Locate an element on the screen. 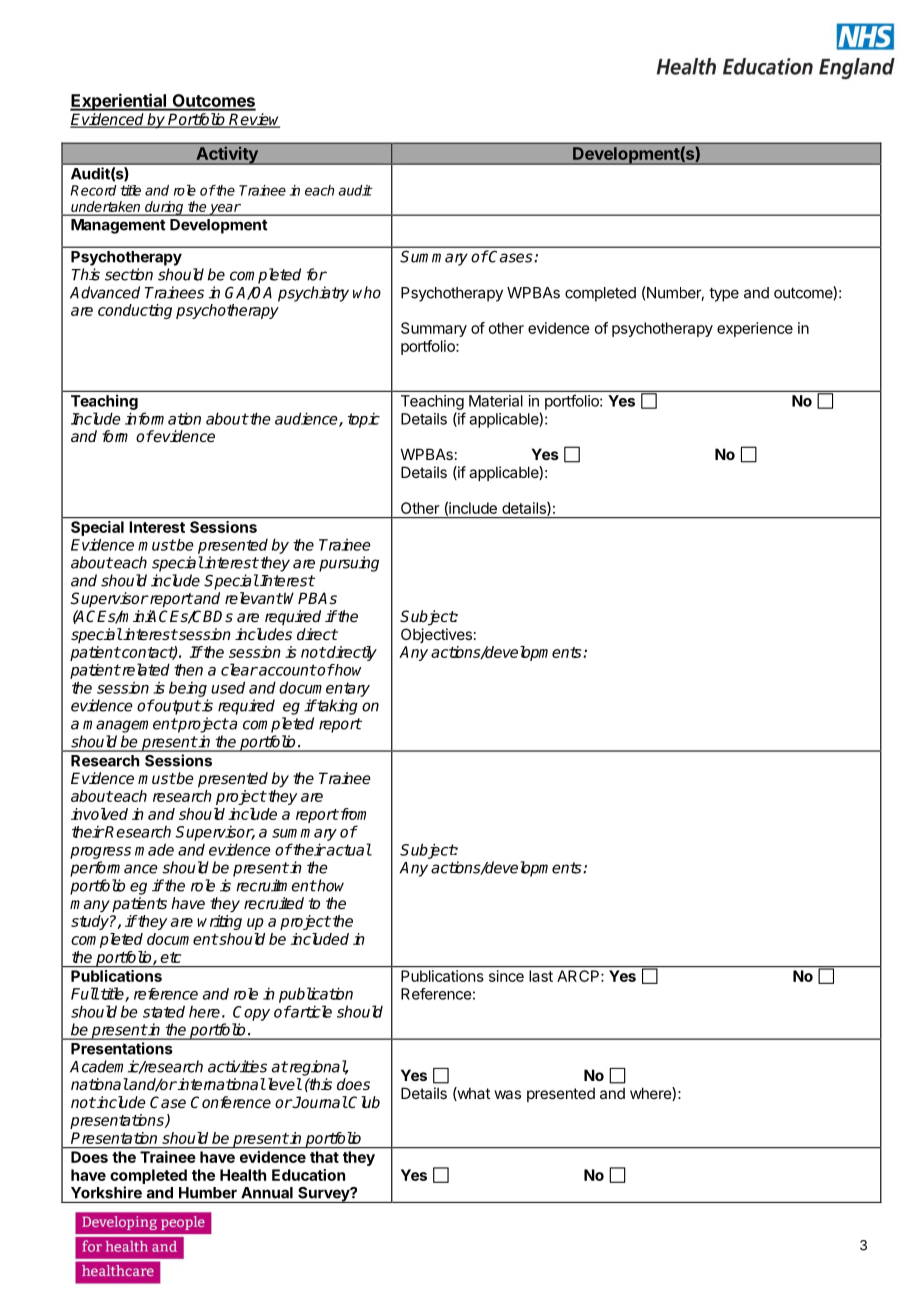 The image size is (924, 1308). type is located at coordinates (724, 294).
